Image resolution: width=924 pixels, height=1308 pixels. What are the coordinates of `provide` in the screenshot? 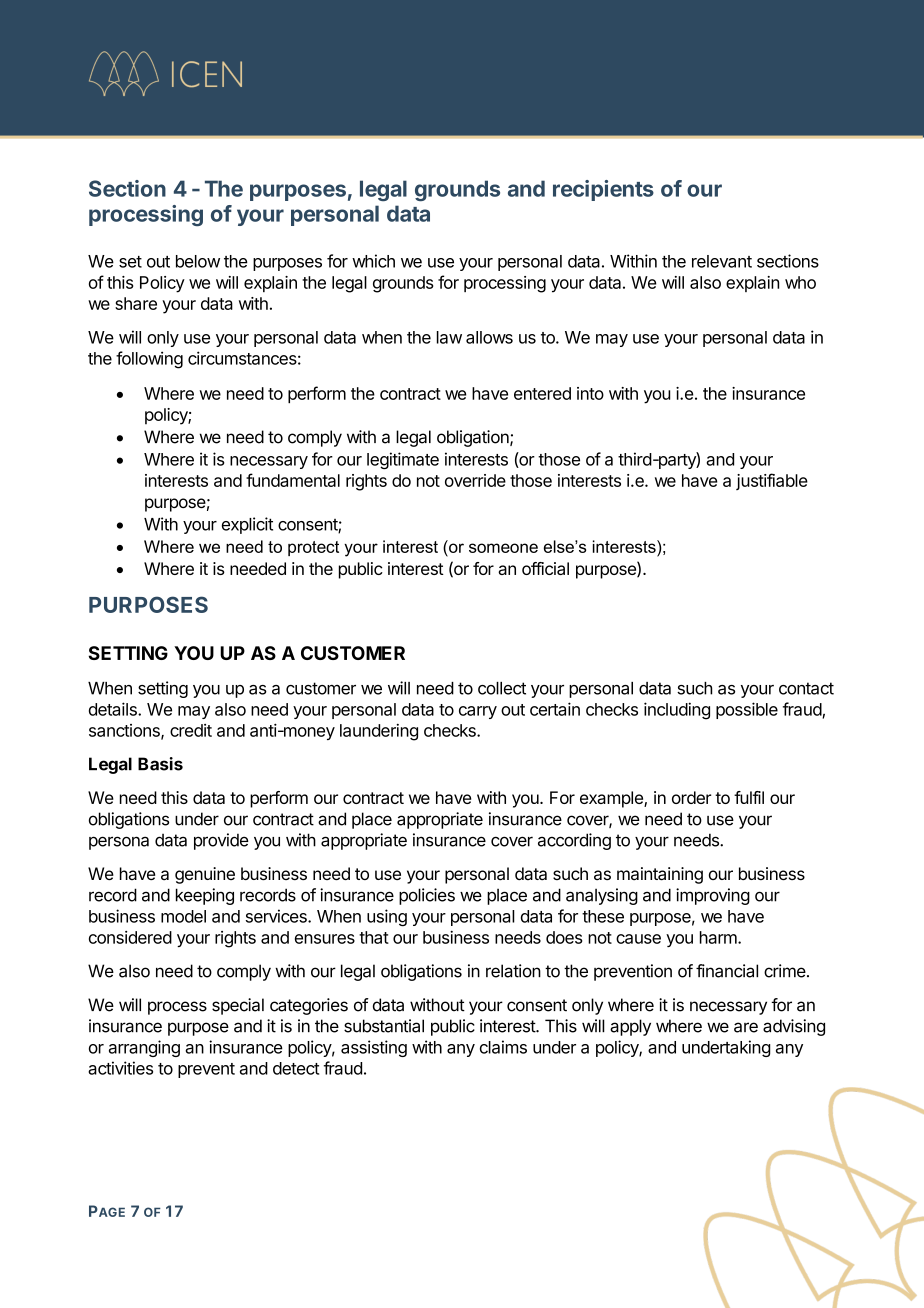 It's located at (221, 841).
